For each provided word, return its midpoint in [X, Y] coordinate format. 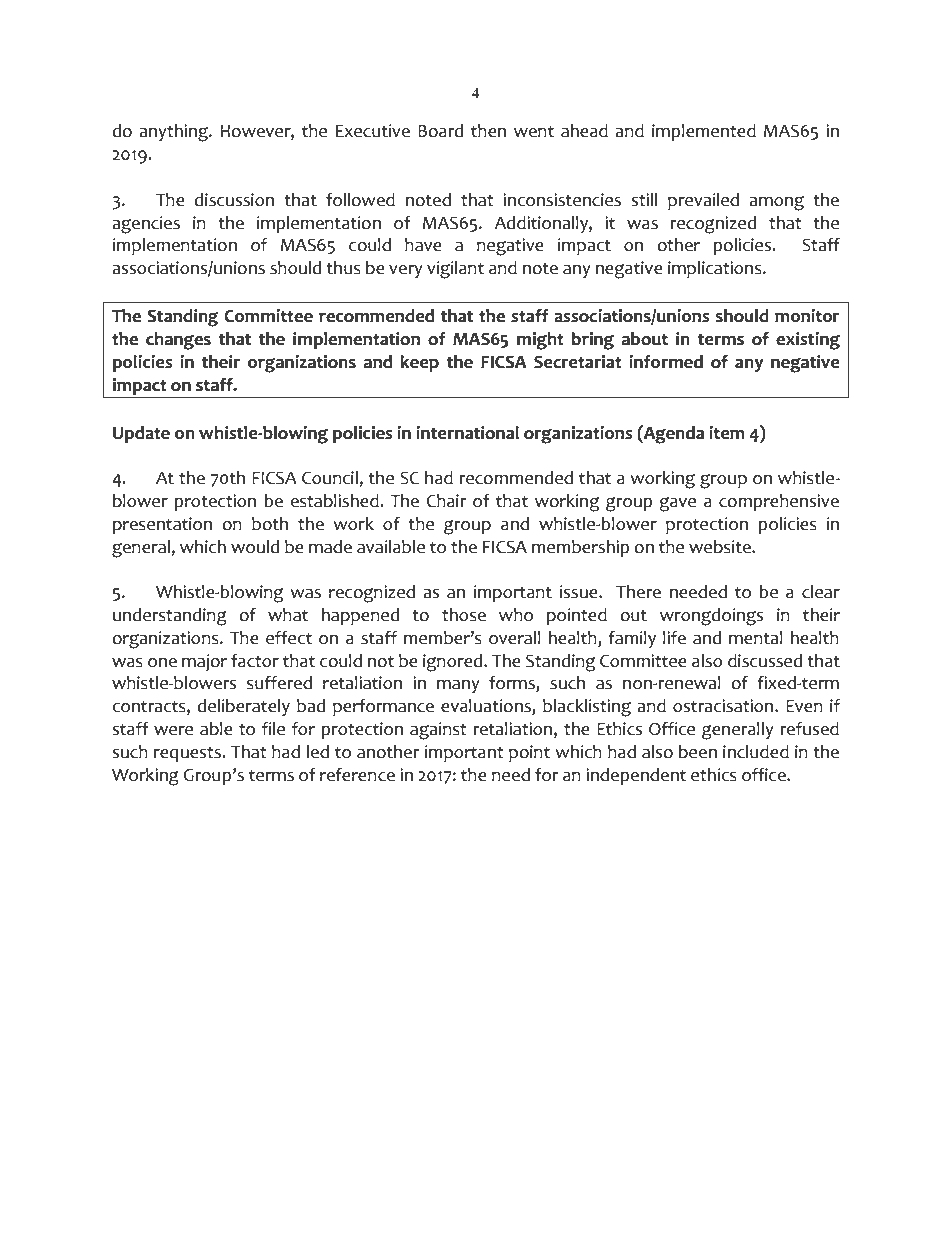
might [540, 341]
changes [178, 341]
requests [188, 754]
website [721, 547]
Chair [446, 501]
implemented [704, 132]
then [488, 131]
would [255, 547]
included [756, 752]
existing [808, 341]
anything [174, 133]
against [438, 731]
